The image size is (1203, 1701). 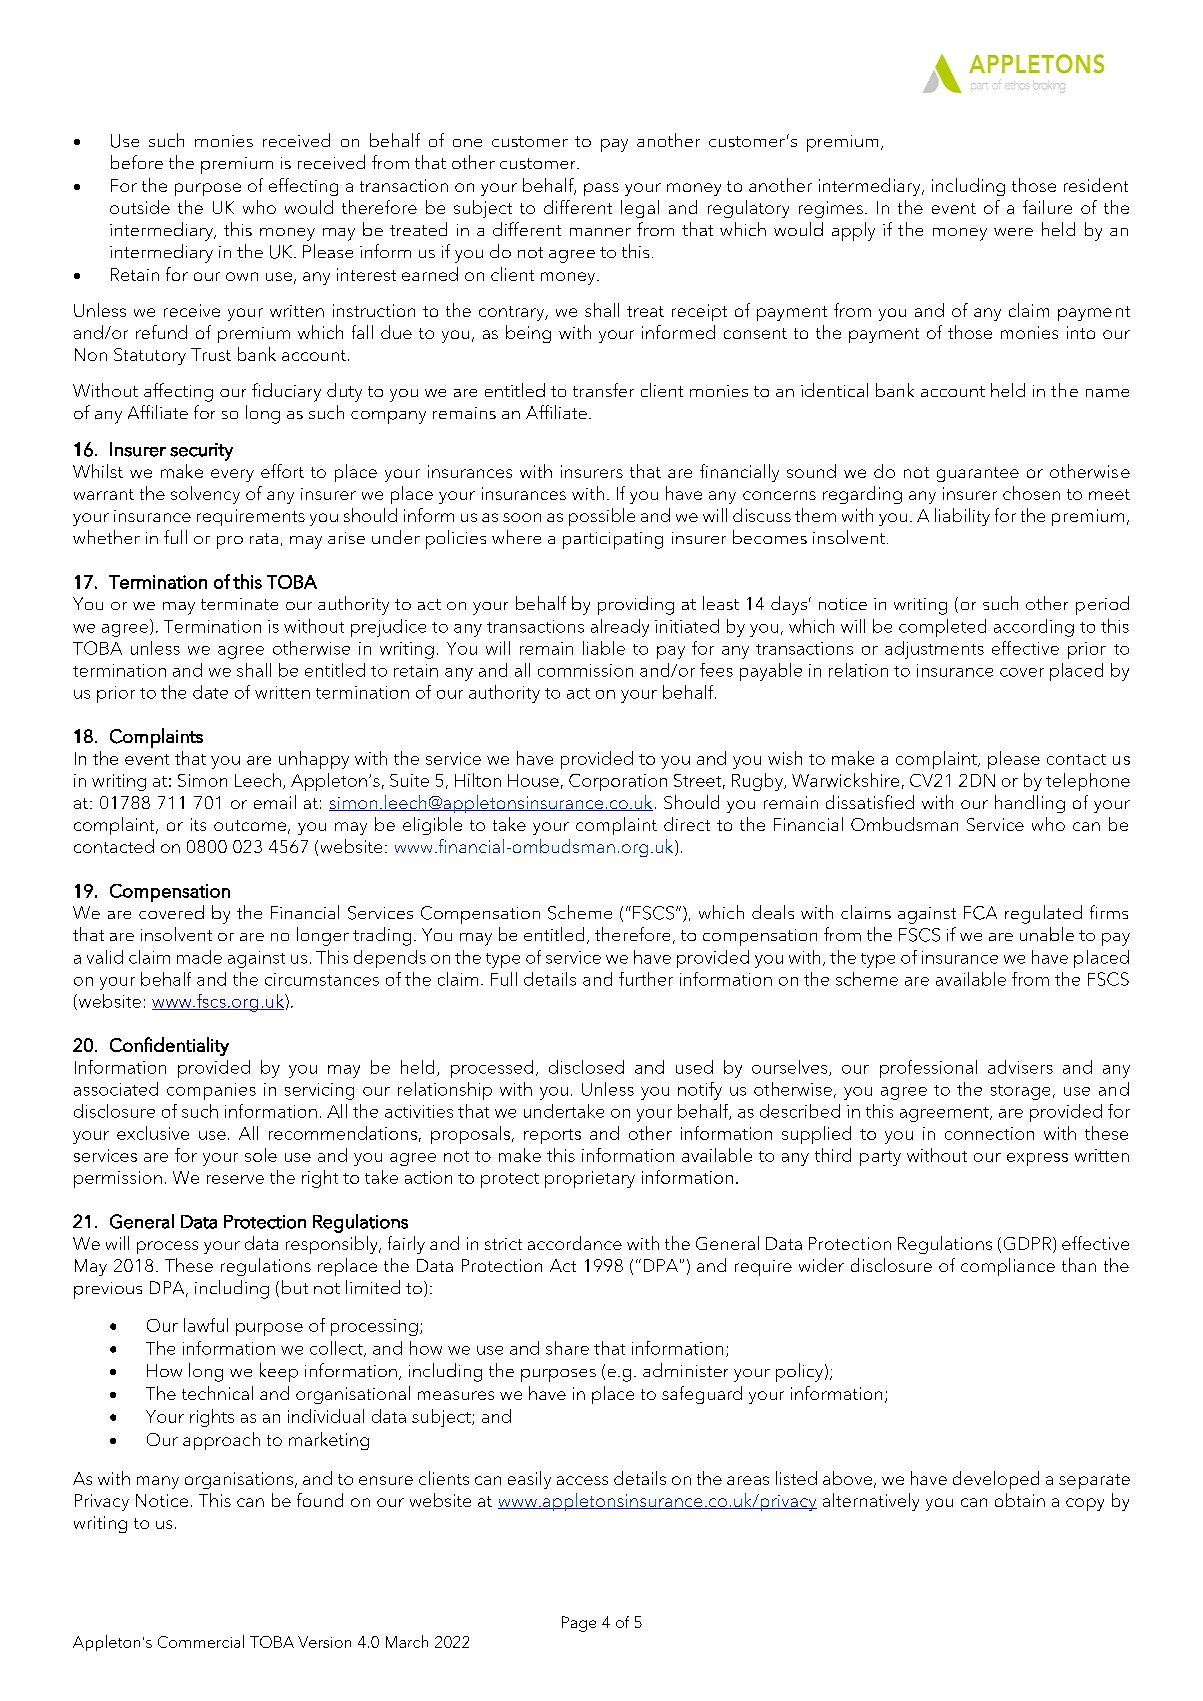 I want to click on sole, so click(x=261, y=1155).
